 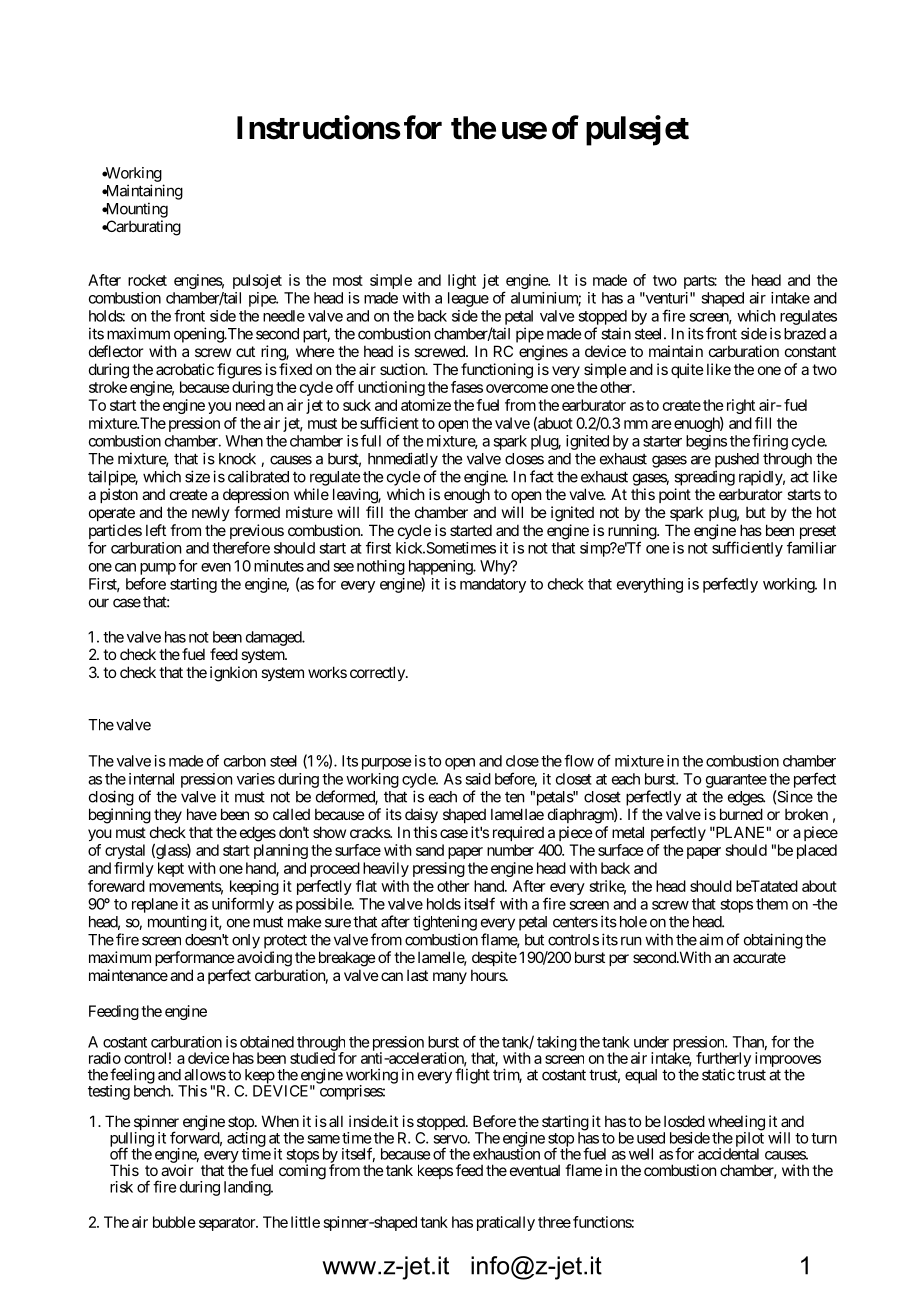 What do you see at coordinates (177, 1170) in the screenshot?
I see `avoir` at bounding box center [177, 1170].
